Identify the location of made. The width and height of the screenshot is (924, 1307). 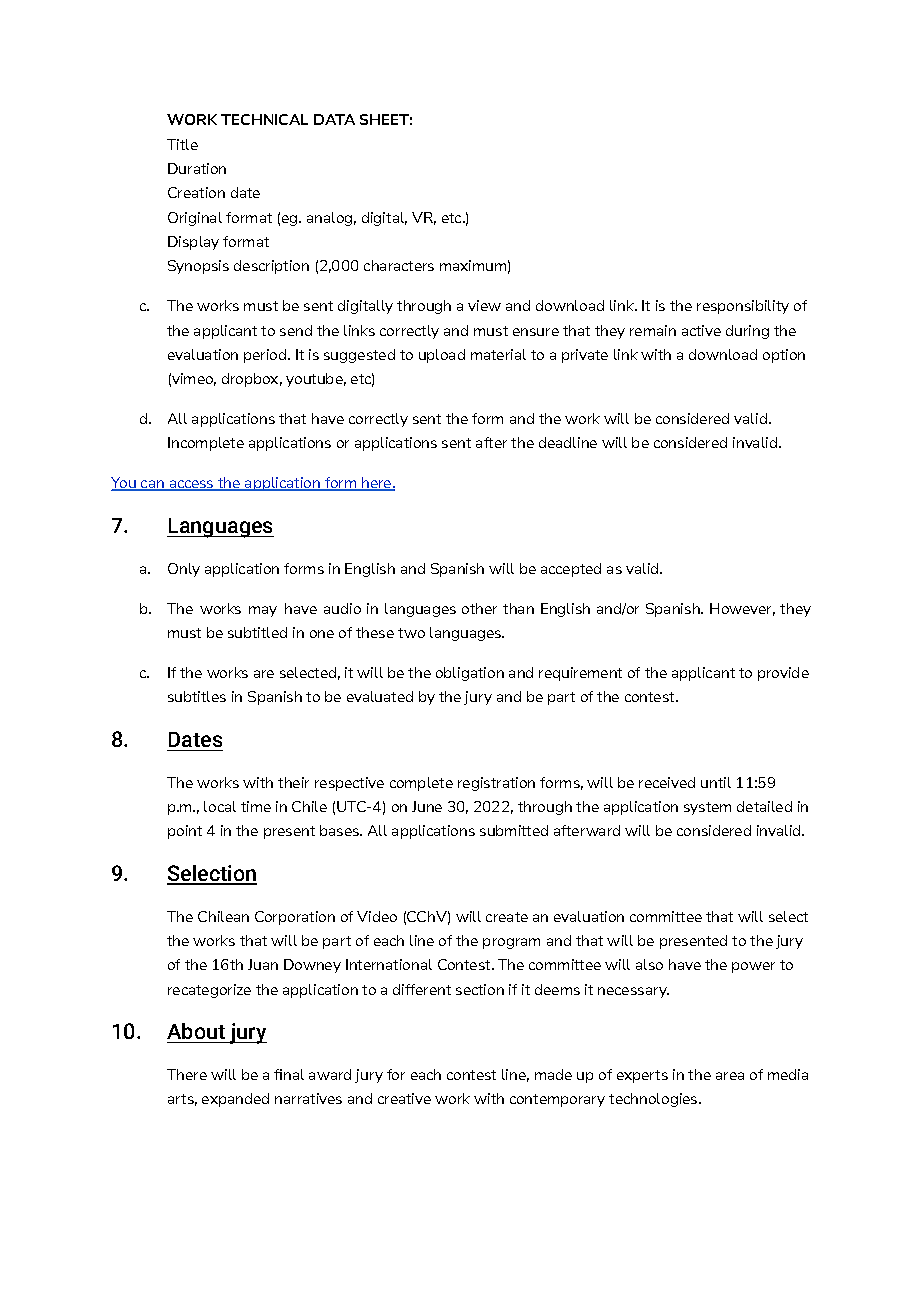
(553, 1074).
